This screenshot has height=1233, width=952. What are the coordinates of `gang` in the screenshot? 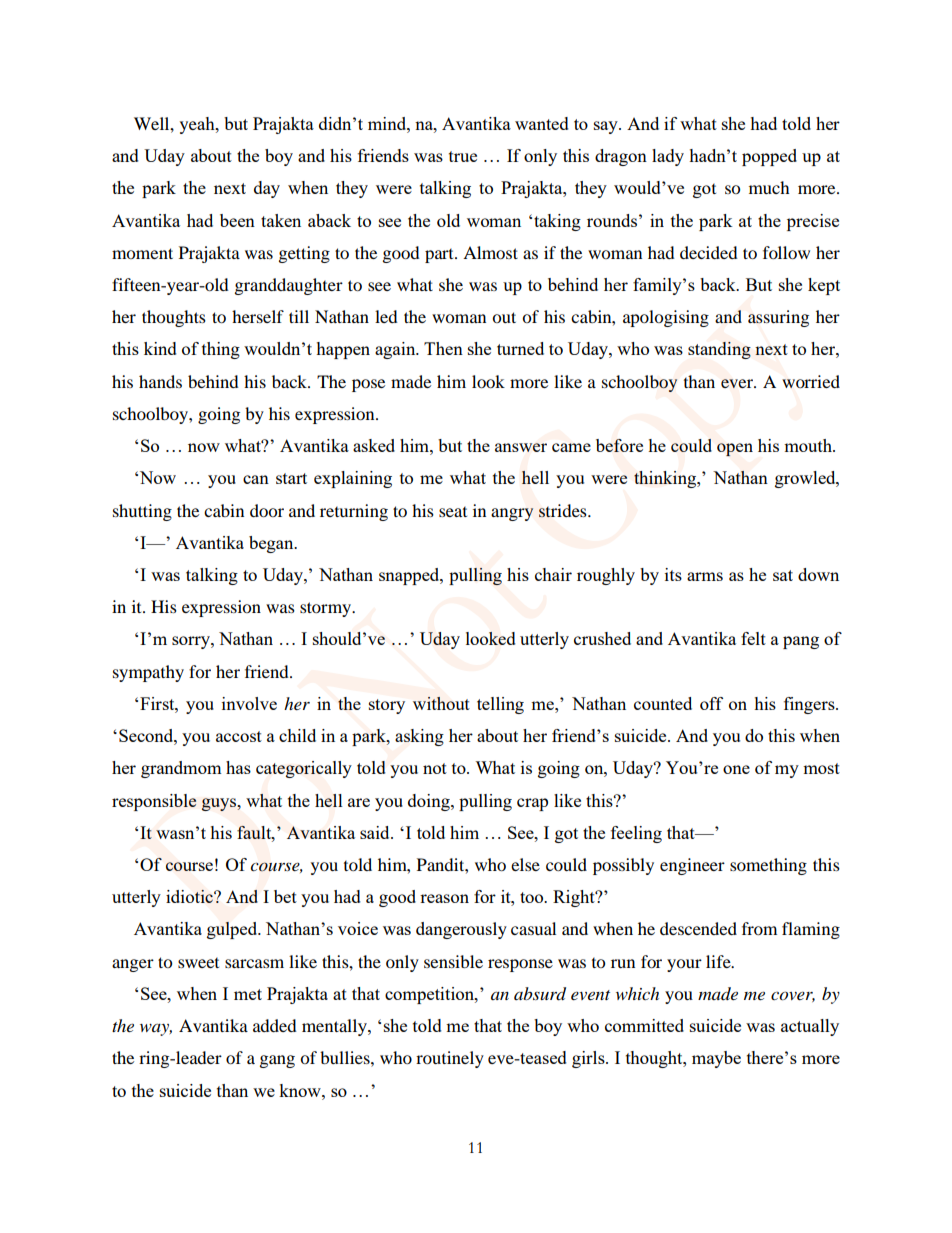 It's located at (277, 1061).
